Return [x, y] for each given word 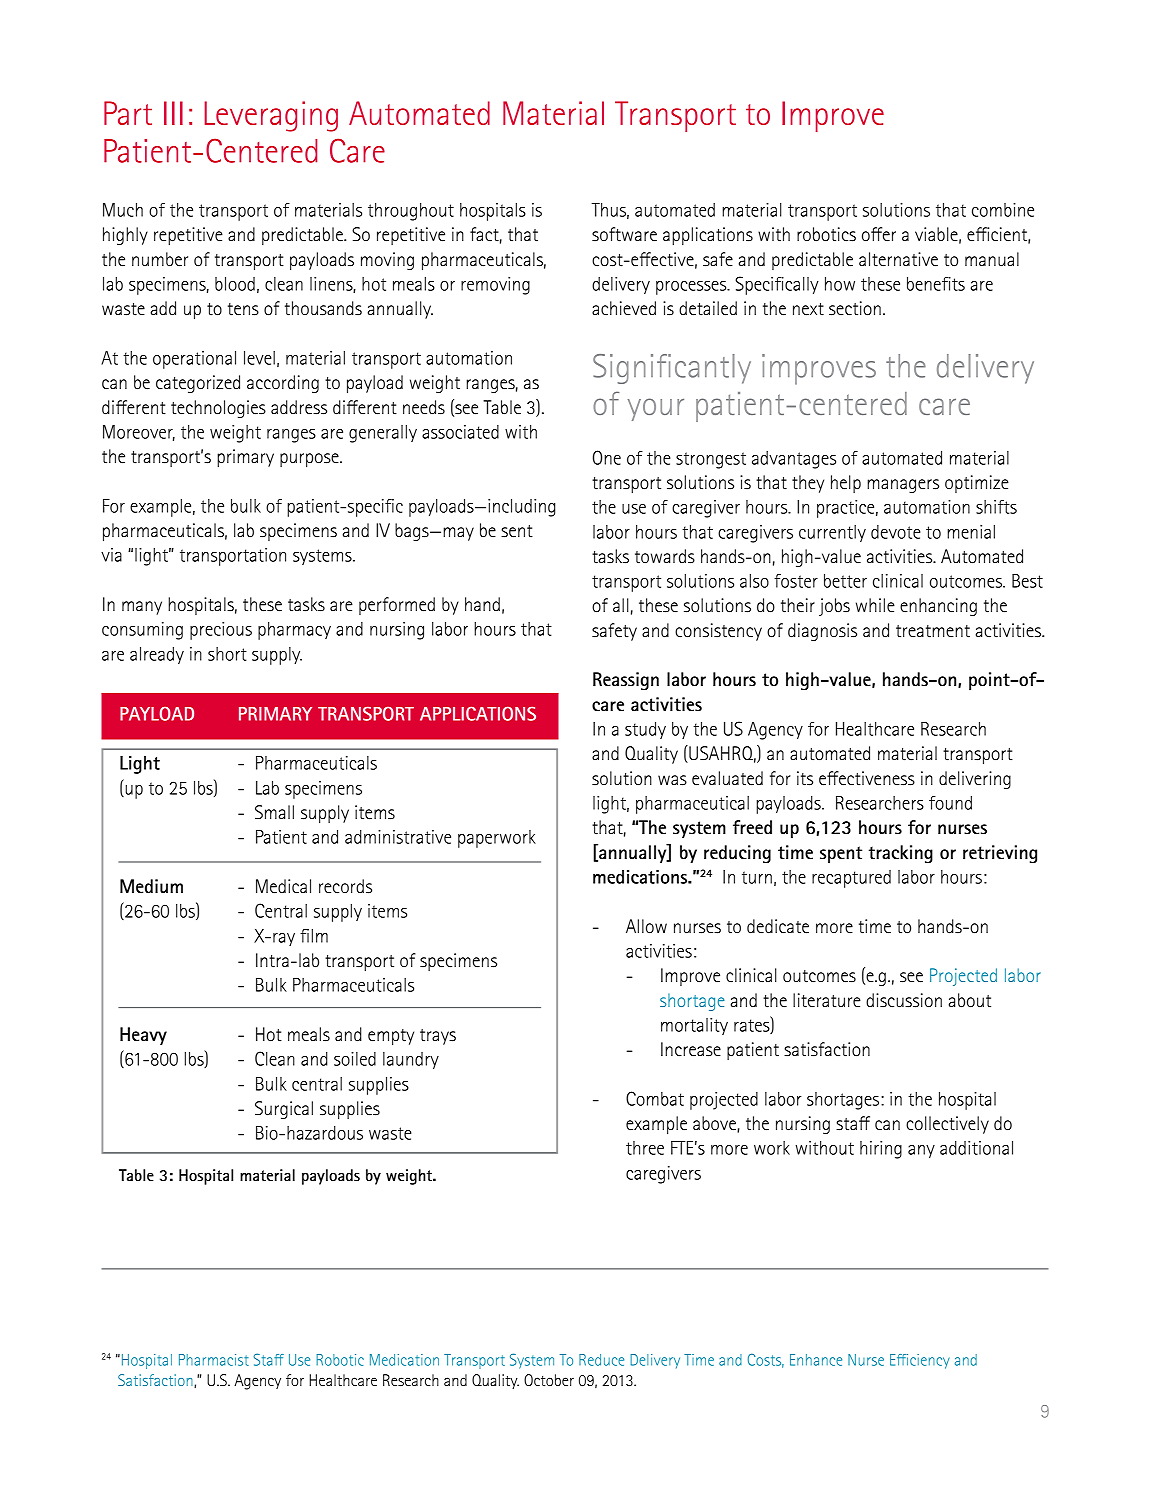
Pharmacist [214, 1360]
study [645, 730]
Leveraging [271, 116]
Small [274, 812]
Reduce [601, 1360]
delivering [975, 780]
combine [1003, 210]
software [624, 234]
